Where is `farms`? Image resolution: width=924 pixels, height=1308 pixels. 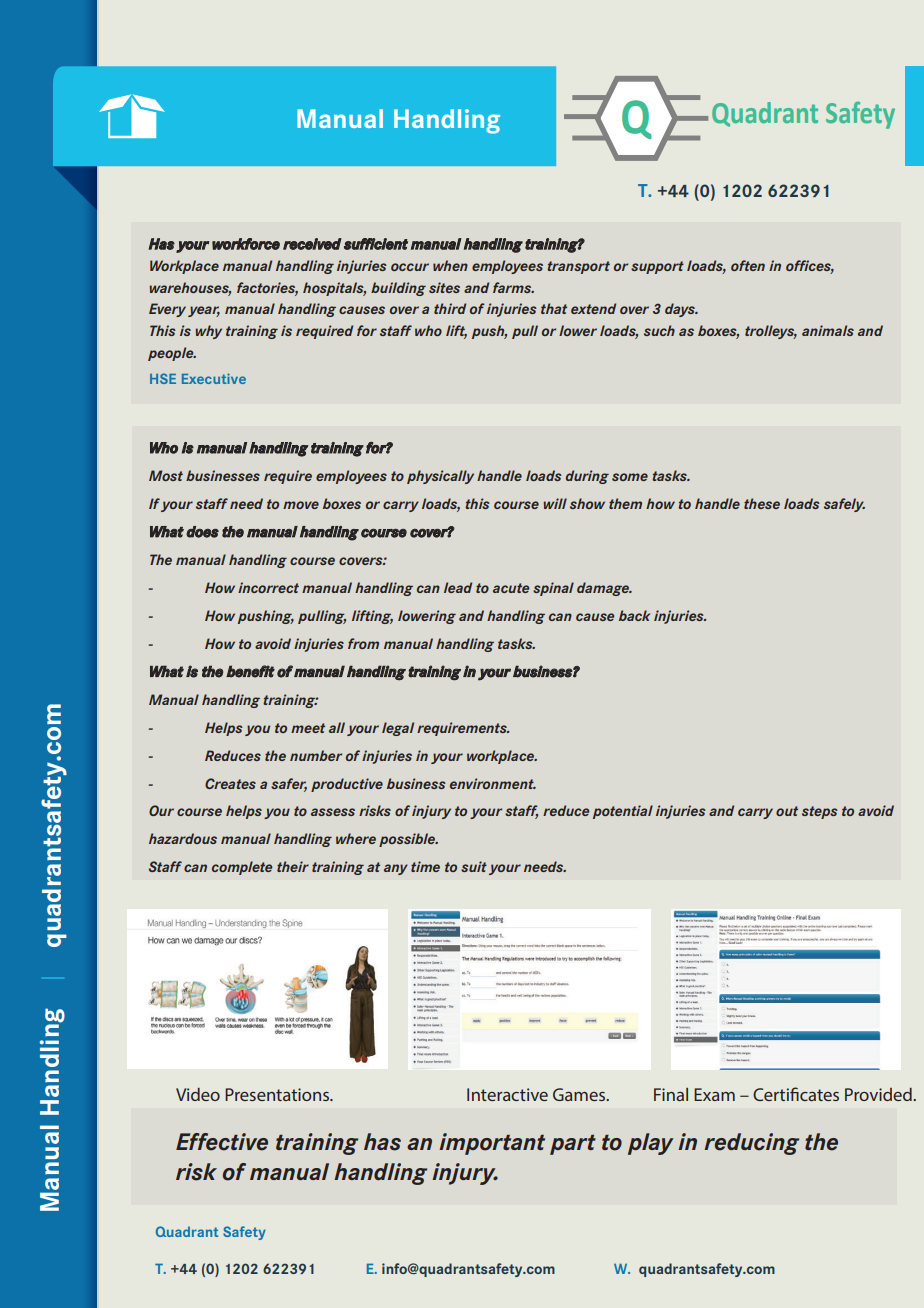 farms is located at coordinates (513, 287).
